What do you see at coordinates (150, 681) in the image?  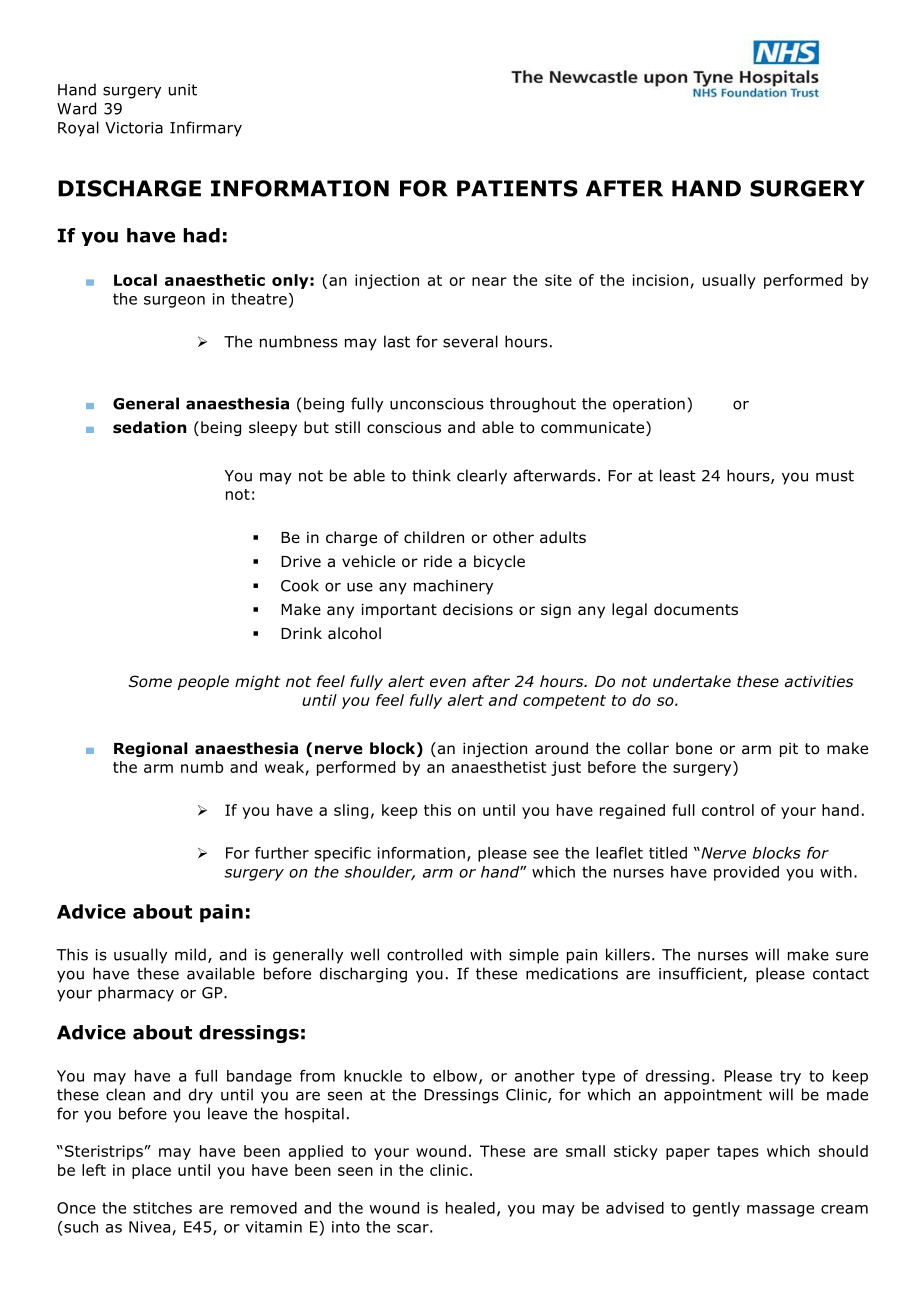 I see `Some` at bounding box center [150, 681].
